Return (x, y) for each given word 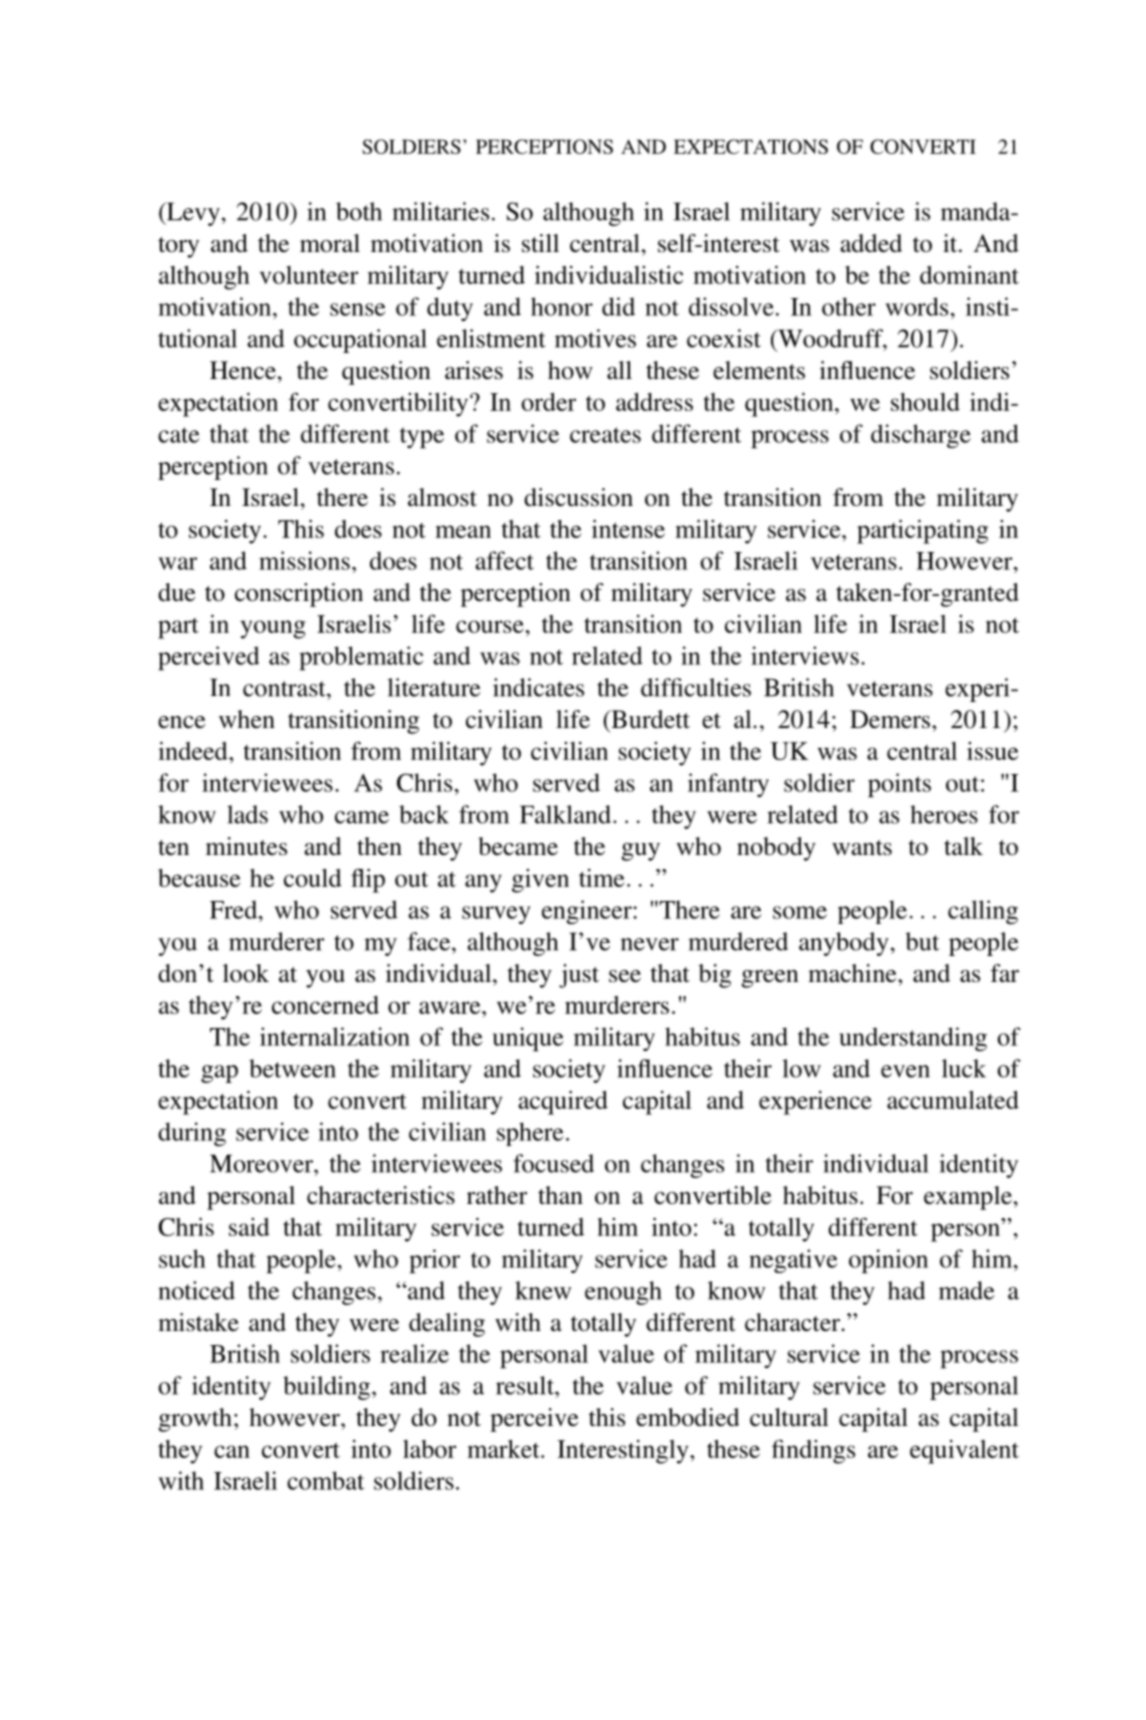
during (192, 1134)
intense (628, 528)
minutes (246, 846)
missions (304, 560)
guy (641, 852)
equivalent (964, 1452)
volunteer (309, 275)
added (871, 243)
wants (862, 848)
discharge (921, 436)
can (232, 1451)
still (540, 243)
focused (553, 1163)
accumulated (953, 1100)
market (504, 1449)
